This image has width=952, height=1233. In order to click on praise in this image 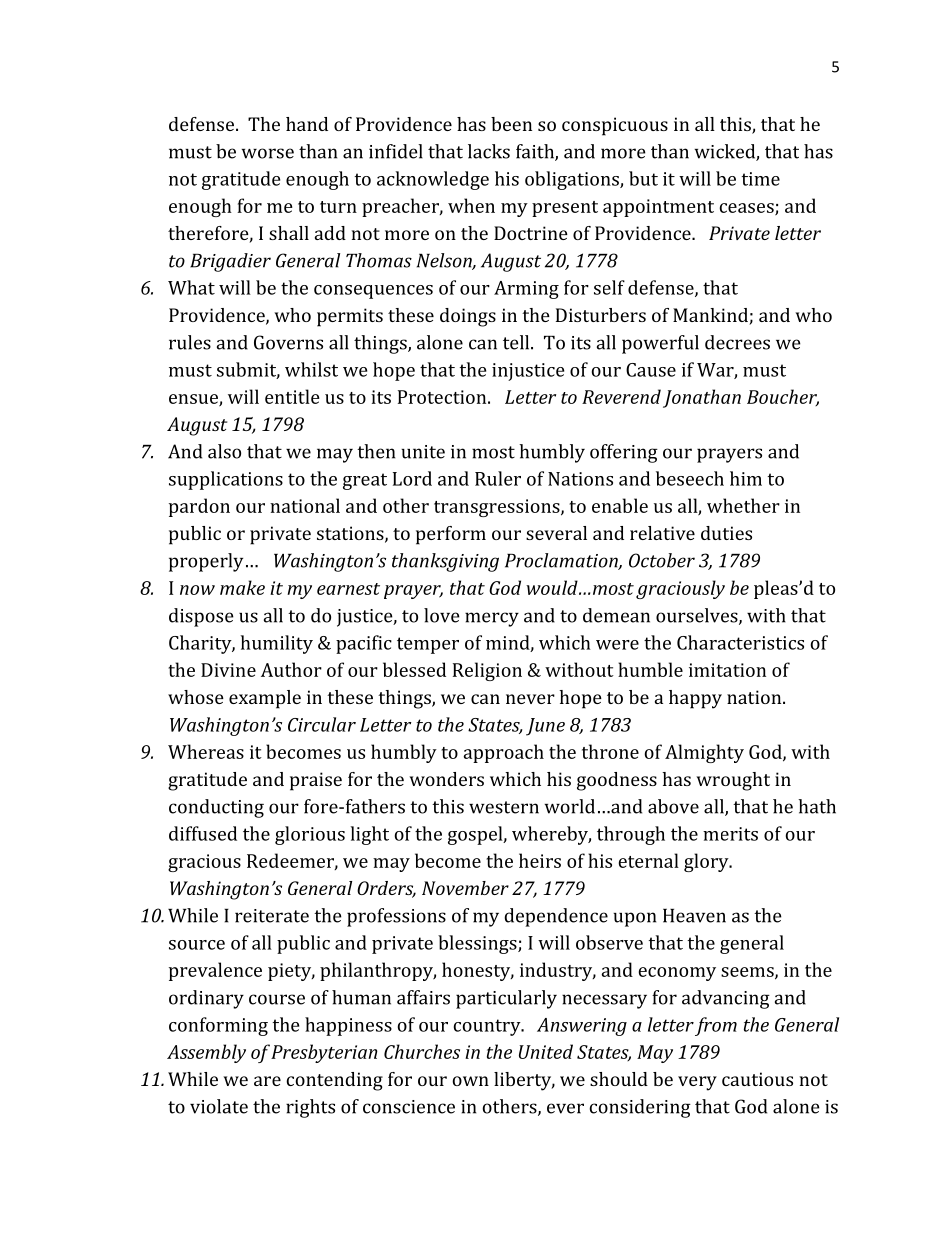, I will do `click(316, 781)`.
